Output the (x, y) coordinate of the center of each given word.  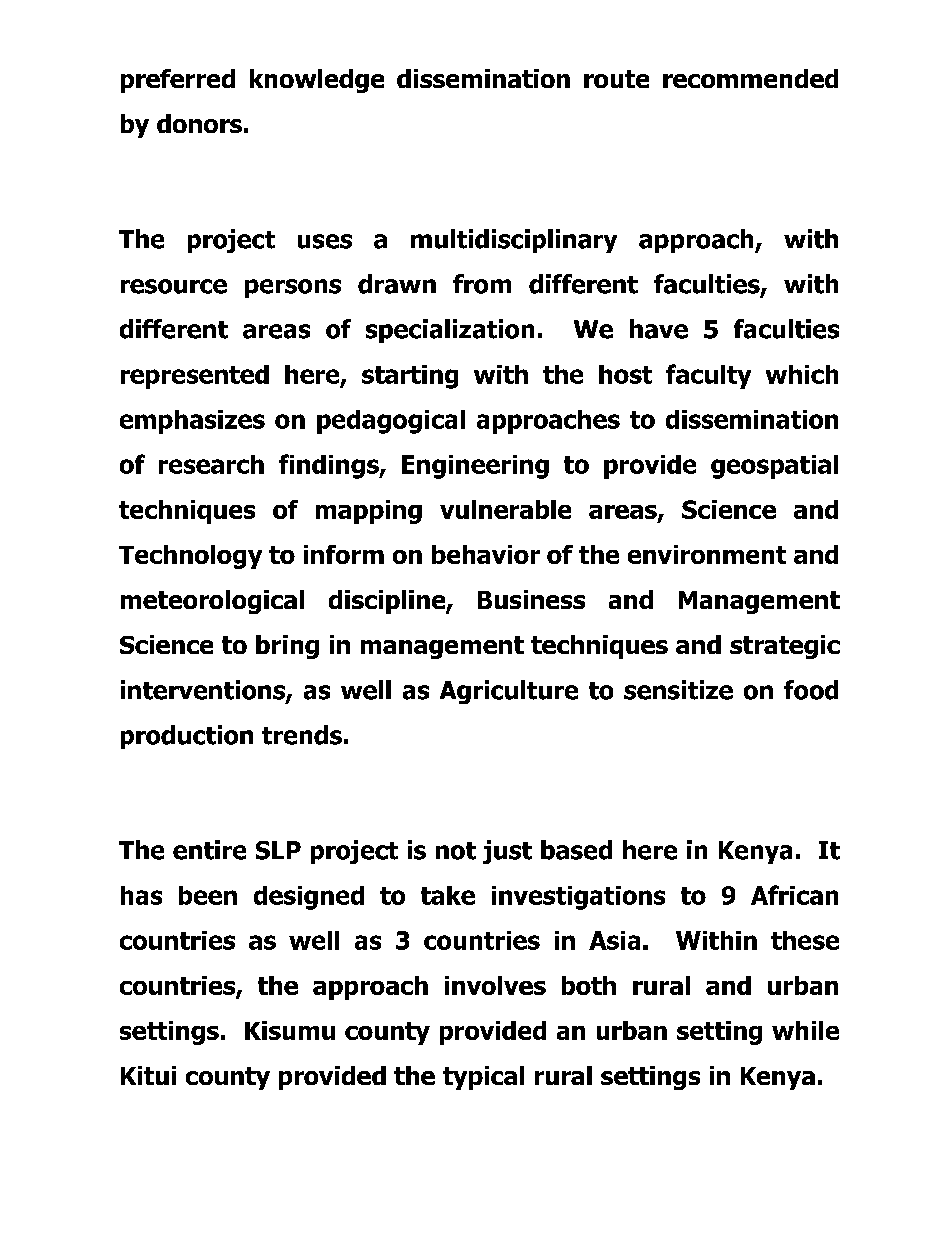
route (616, 79)
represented (195, 377)
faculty (708, 376)
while (805, 1030)
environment (707, 554)
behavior (486, 554)
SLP (278, 850)
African (794, 895)
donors (199, 123)
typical (483, 1078)
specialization (450, 331)
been (208, 895)
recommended (750, 78)
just (507, 852)
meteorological (212, 602)
